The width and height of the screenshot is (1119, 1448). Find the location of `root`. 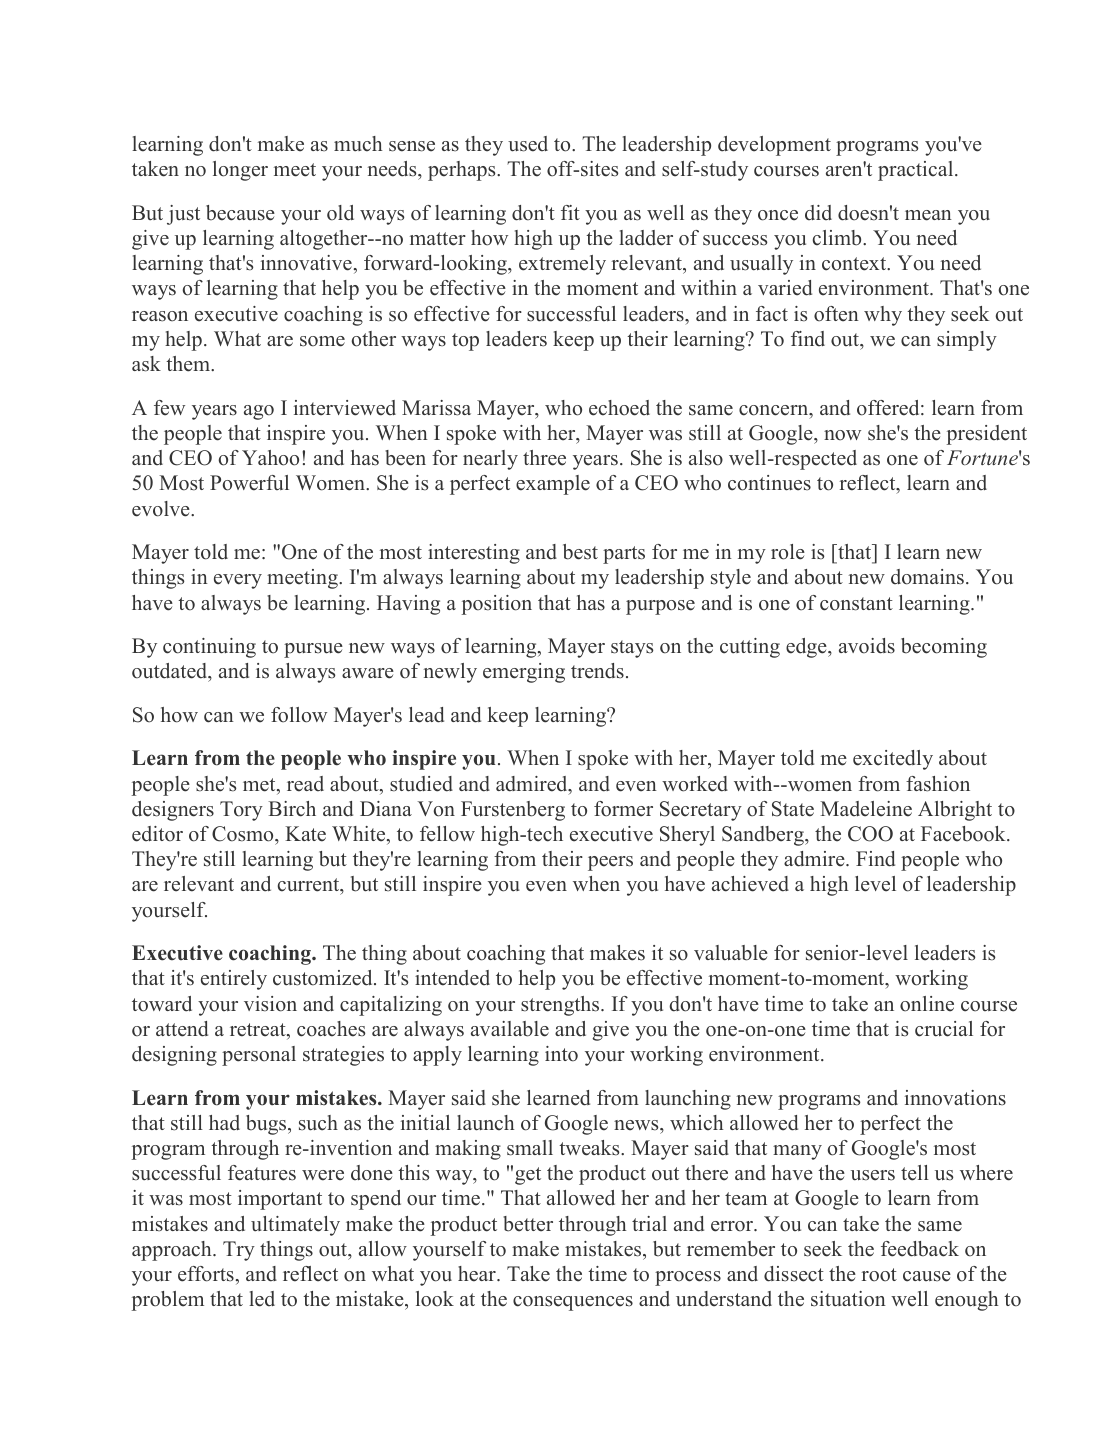

root is located at coordinates (879, 1275).
